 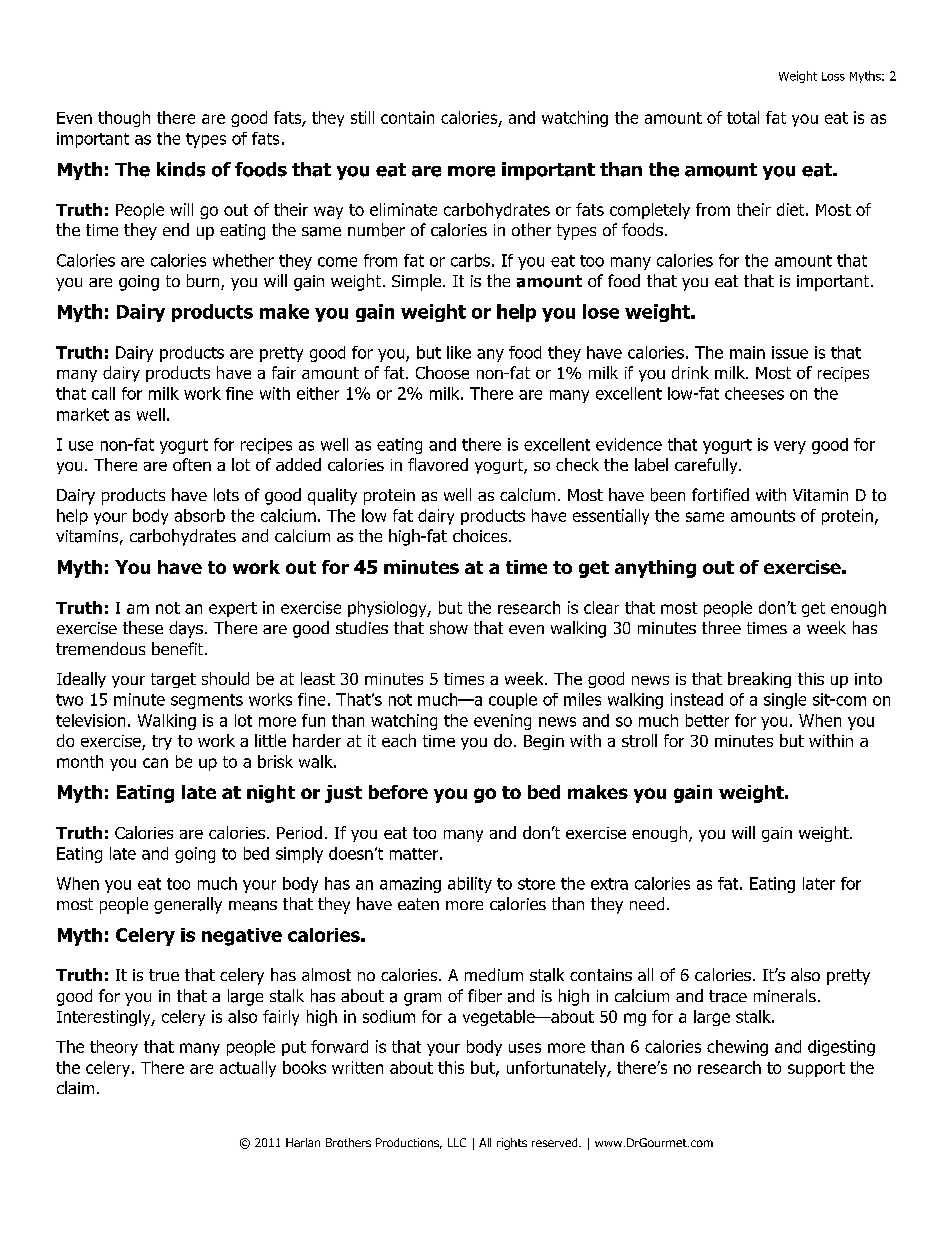 What do you see at coordinates (362, 117) in the screenshot?
I see `still` at bounding box center [362, 117].
